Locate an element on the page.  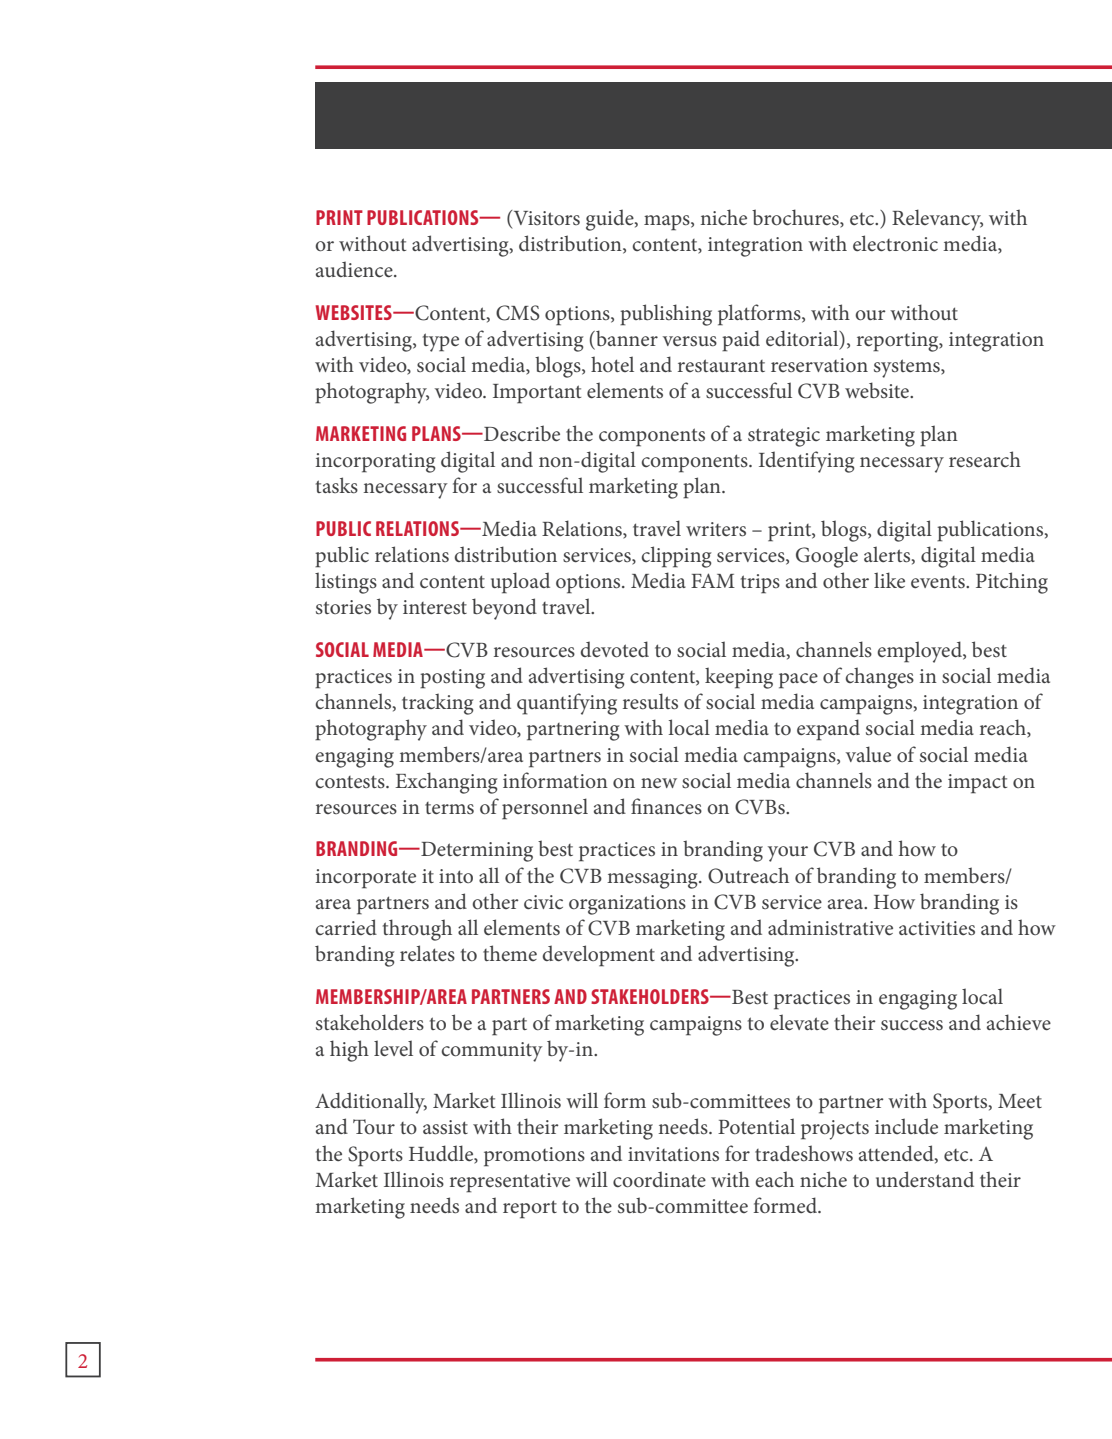
impact is located at coordinates (977, 784).
